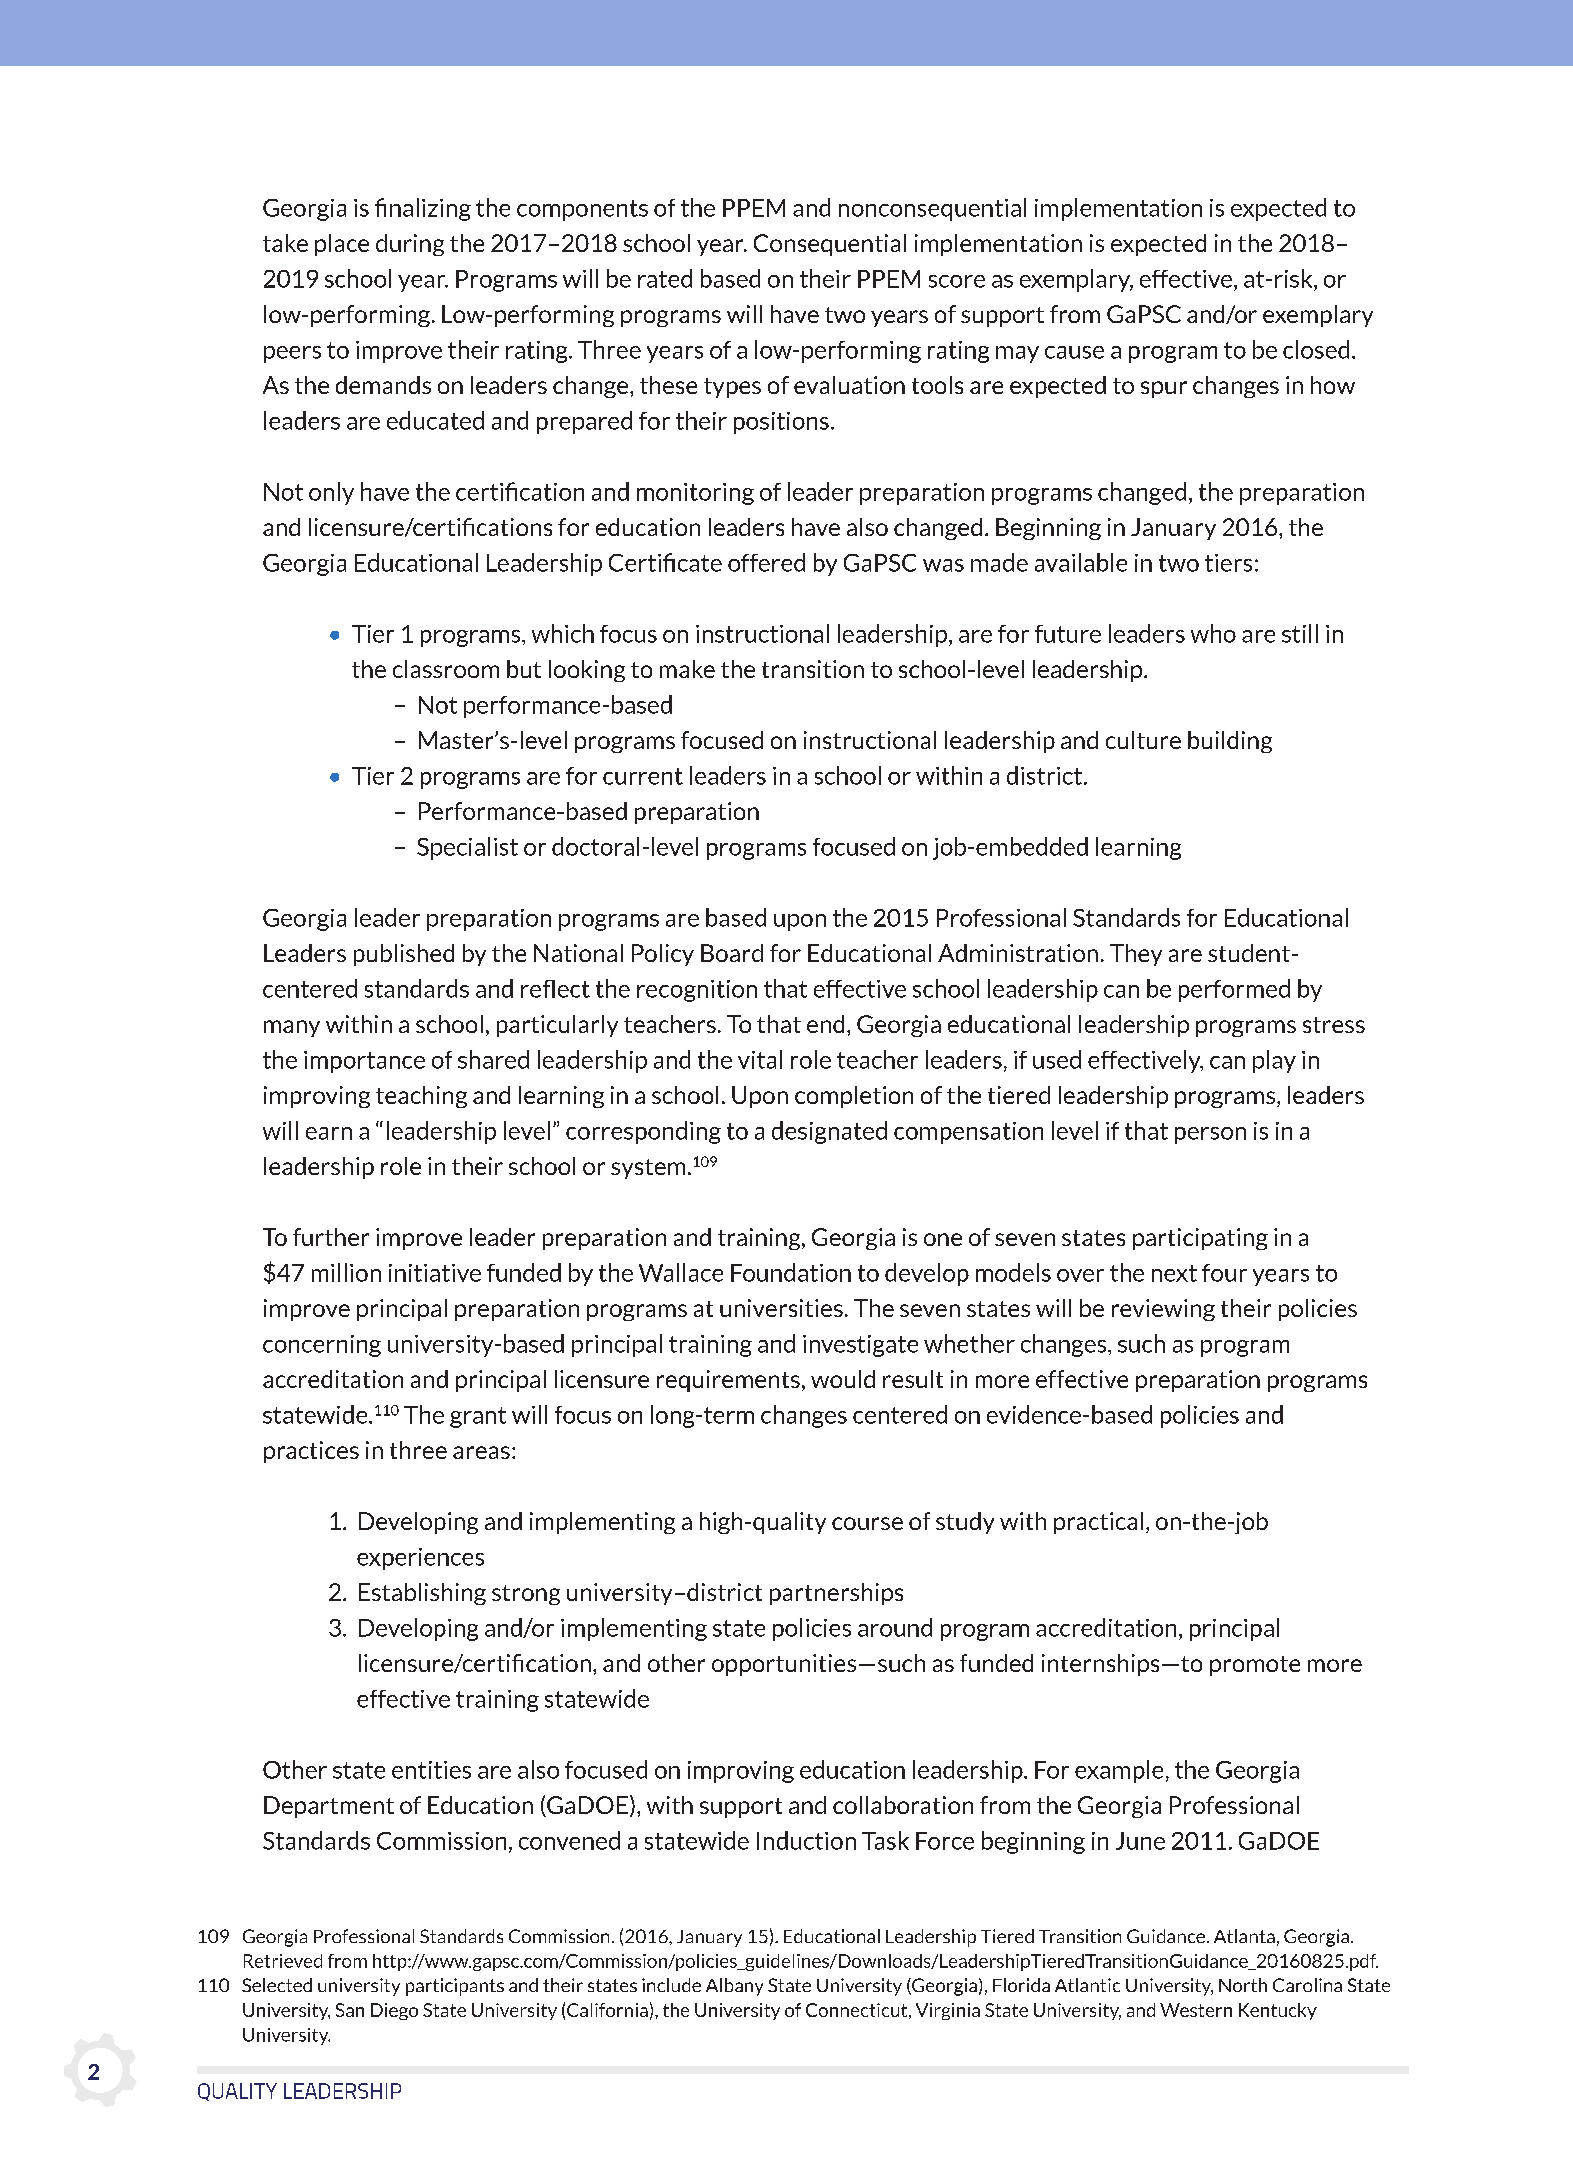  I want to click on evaluation, so click(849, 385).
